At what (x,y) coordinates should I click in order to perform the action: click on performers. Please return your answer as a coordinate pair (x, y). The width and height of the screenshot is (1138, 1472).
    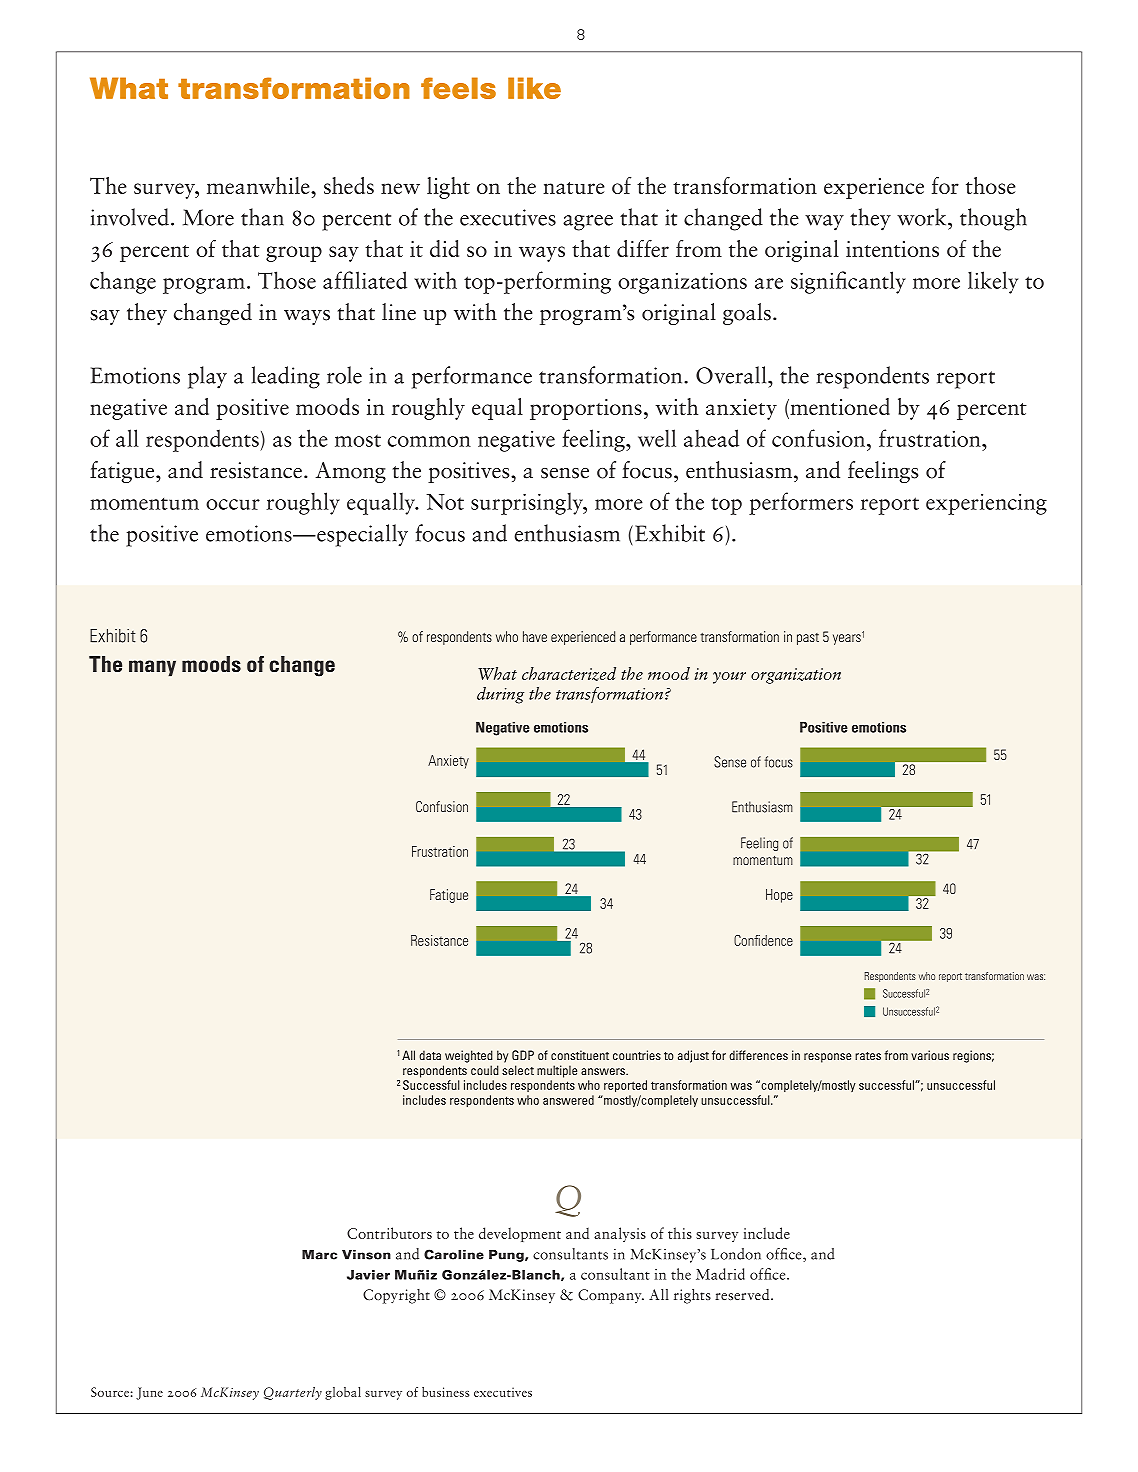
    Looking at the image, I should click on (801, 503).
